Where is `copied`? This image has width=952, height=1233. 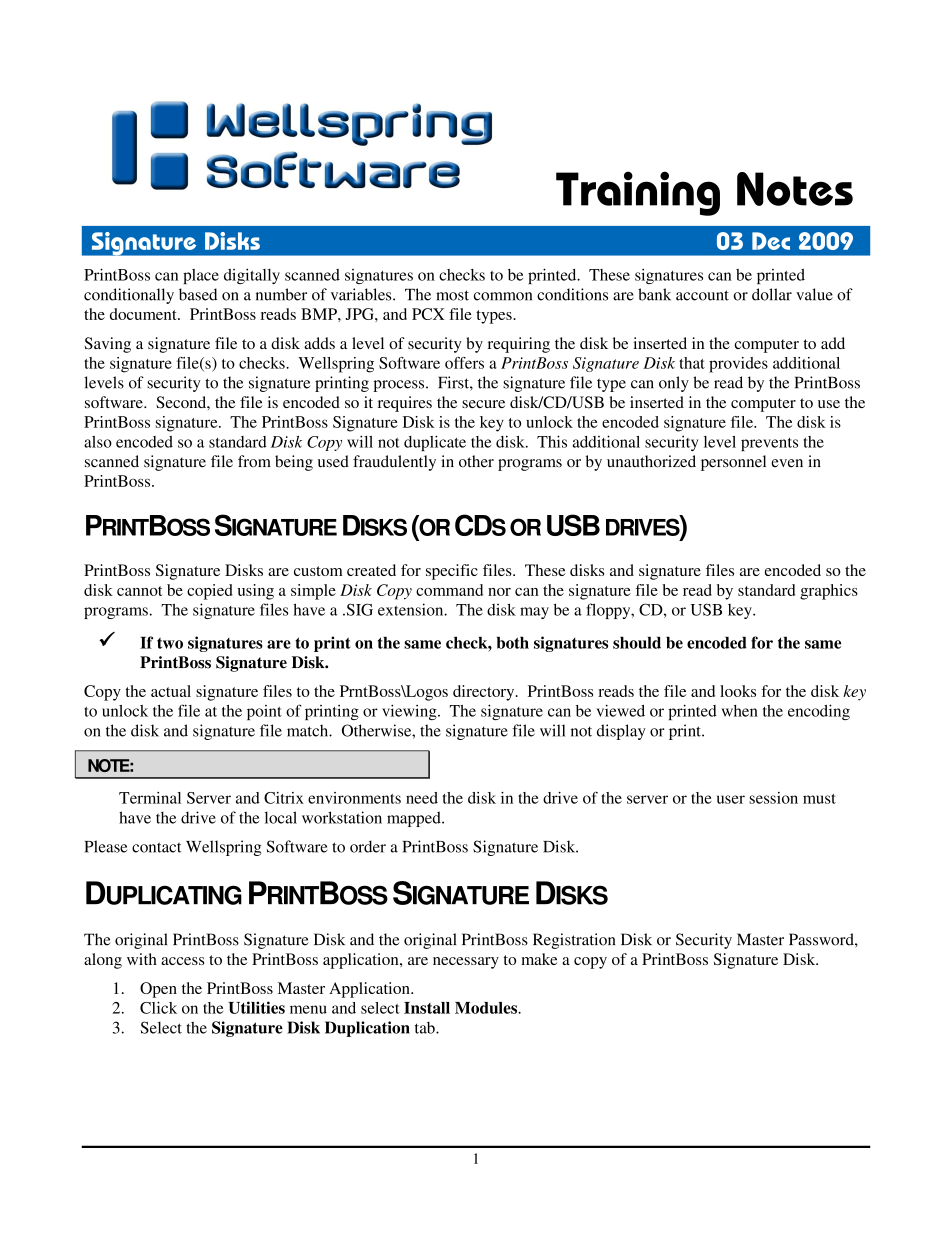
copied is located at coordinates (210, 592).
